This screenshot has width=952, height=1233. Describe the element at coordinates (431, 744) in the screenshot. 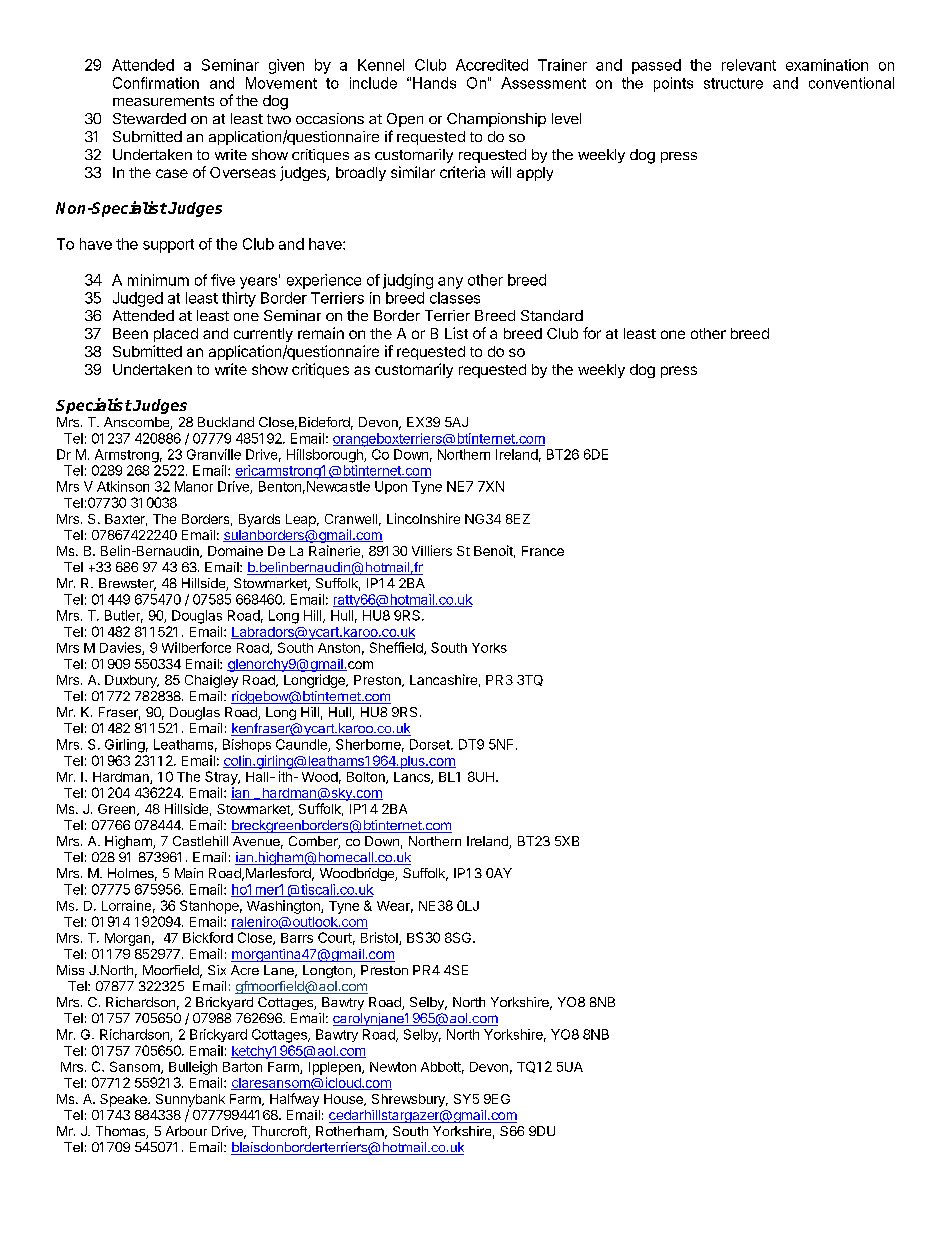

I see `Dorset` at that location.
